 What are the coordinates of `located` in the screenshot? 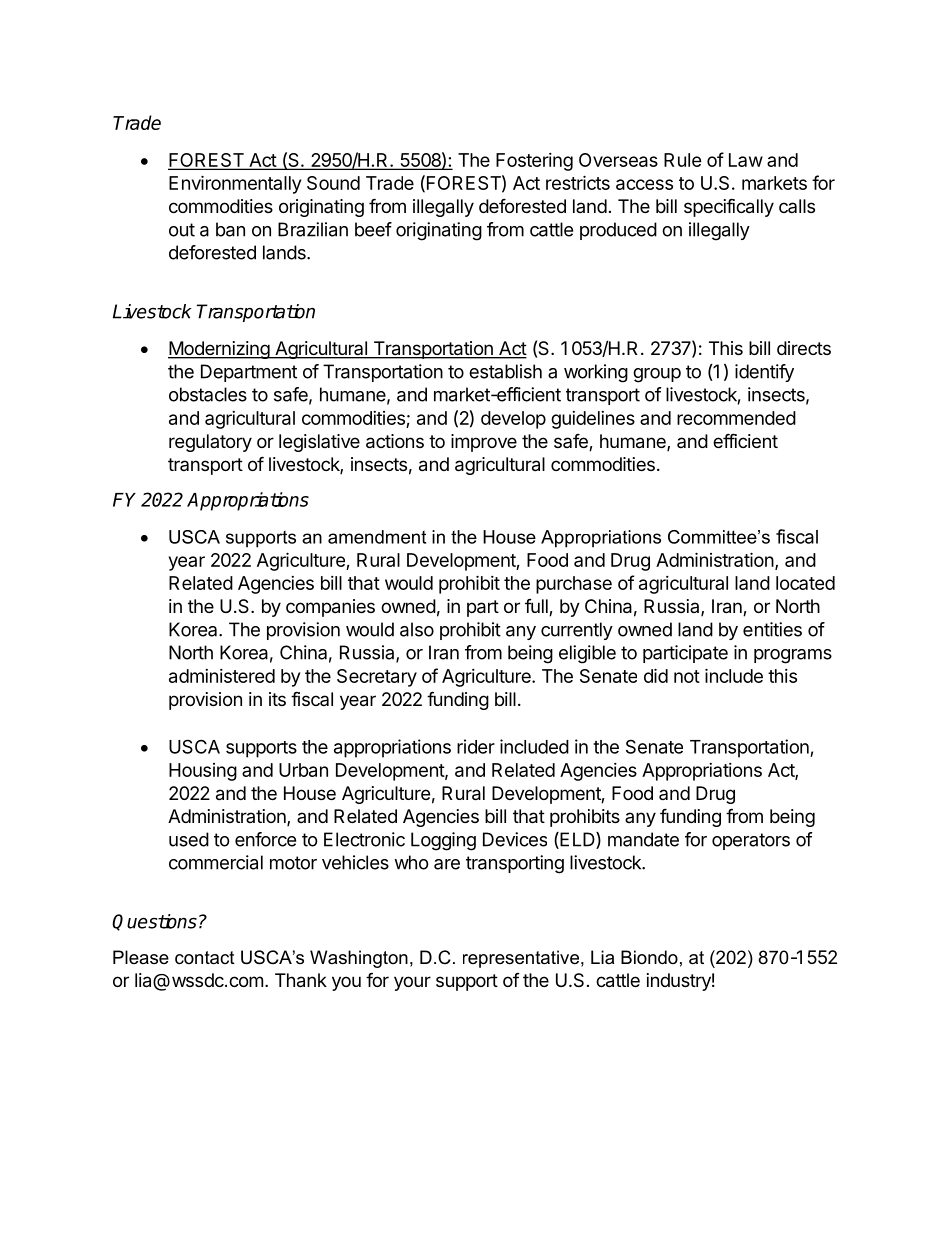 It's located at (805, 583).
